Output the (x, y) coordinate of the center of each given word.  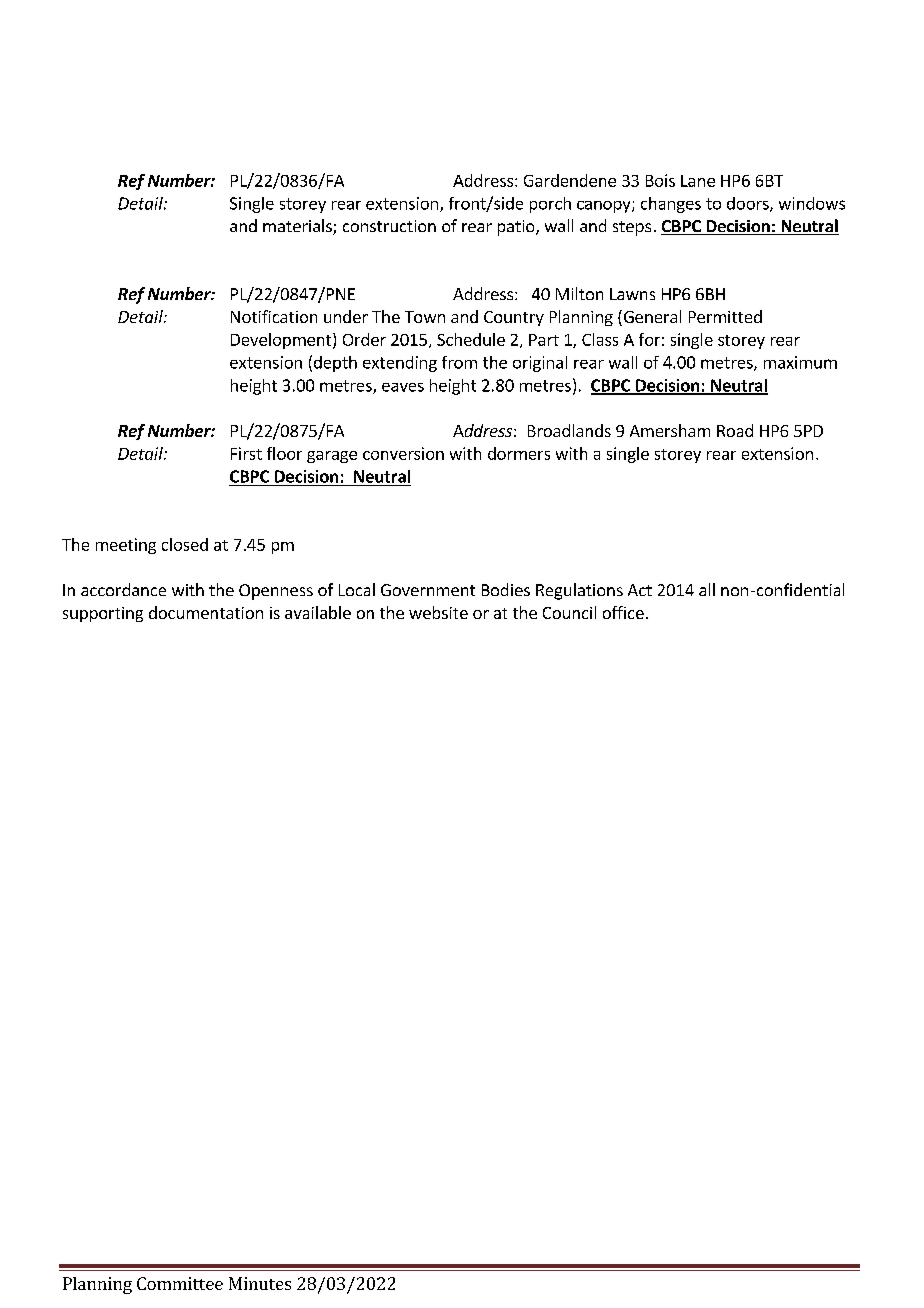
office (623, 612)
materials (298, 227)
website (438, 612)
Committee (180, 1283)
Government (428, 590)
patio (517, 228)
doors (749, 204)
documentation (206, 612)
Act (640, 590)
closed (185, 544)
